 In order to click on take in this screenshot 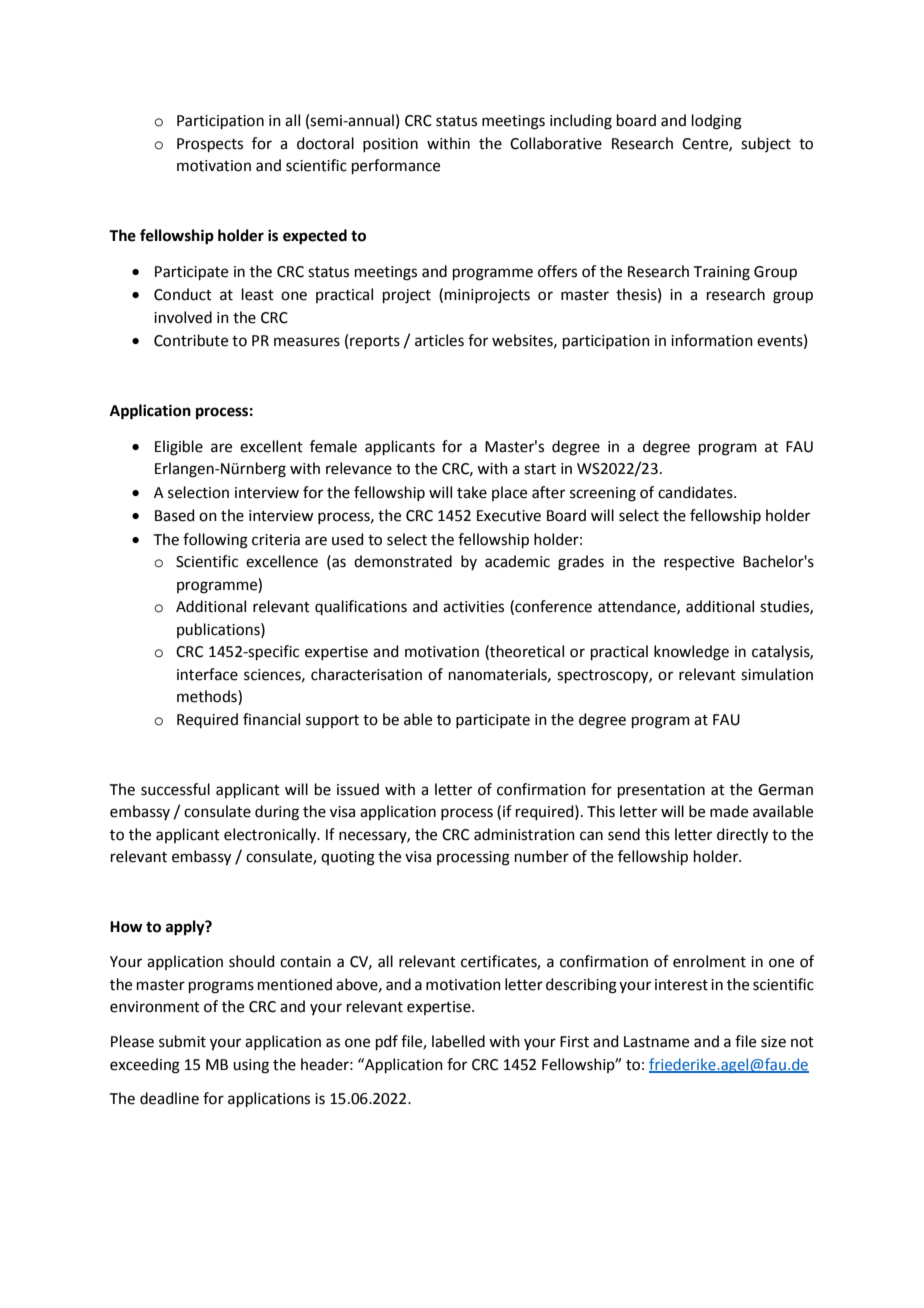, I will do `click(472, 492)`.
